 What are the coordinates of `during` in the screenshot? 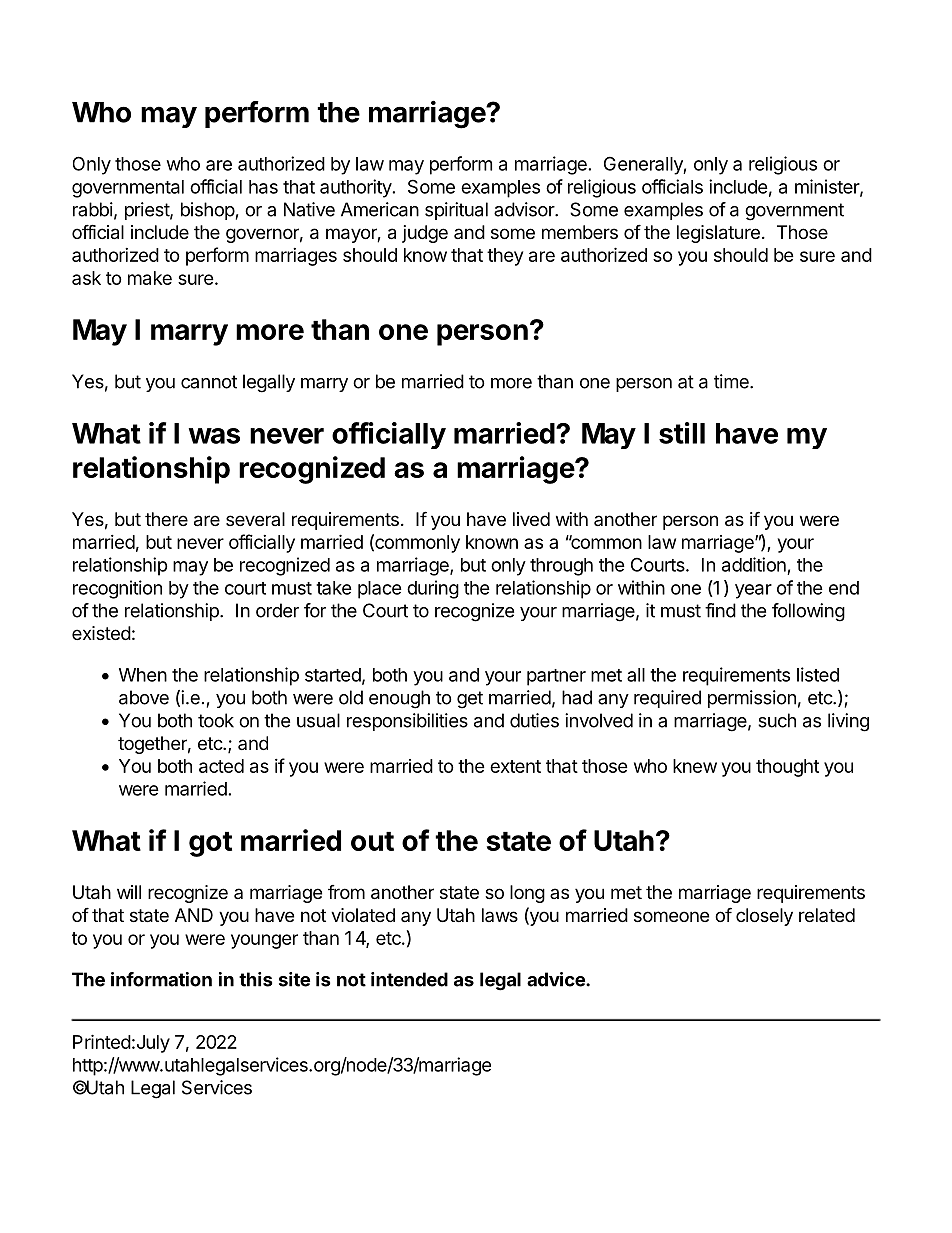 It's located at (433, 589).
